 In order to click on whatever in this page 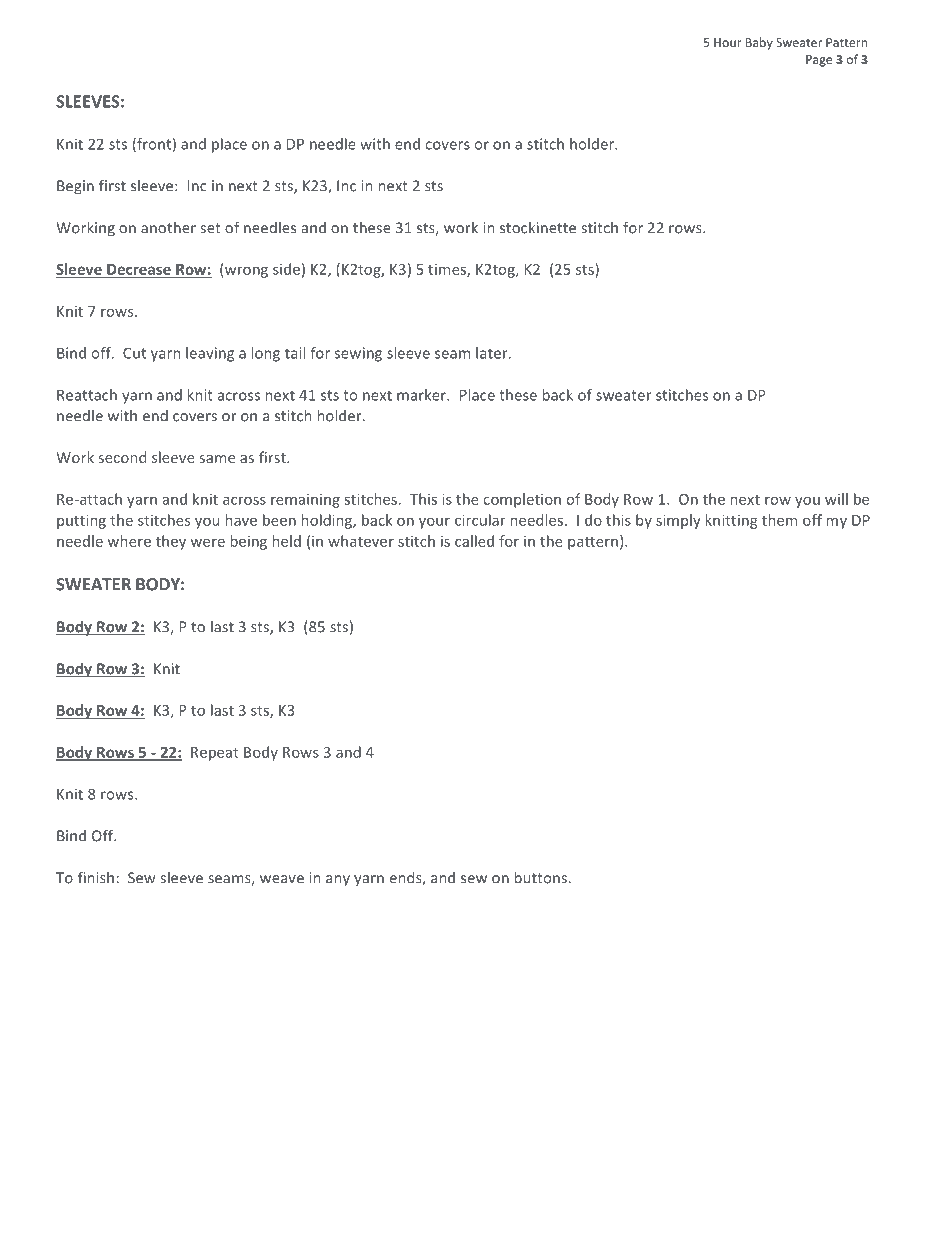, I will do `click(361, 541)`.
